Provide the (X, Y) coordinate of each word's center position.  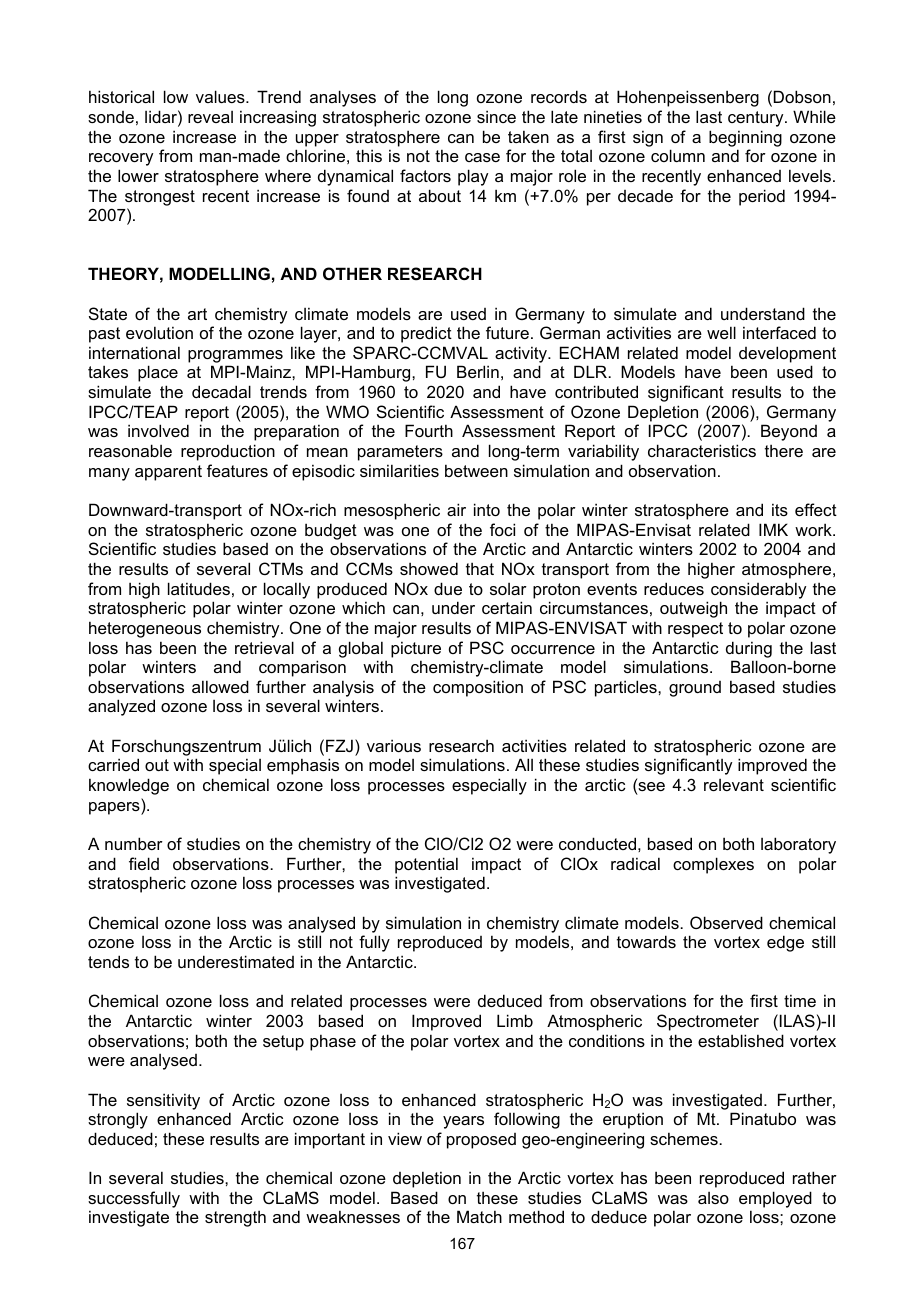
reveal (210, 117)
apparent (168, 473)
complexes (713, 865)
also (713, 1198)
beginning (745, 138)
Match (479, 1216)
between (476, 470)
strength (235, 1218)
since (496, 116)
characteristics (702, 450)
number (134, 843)
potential (426, 865)
